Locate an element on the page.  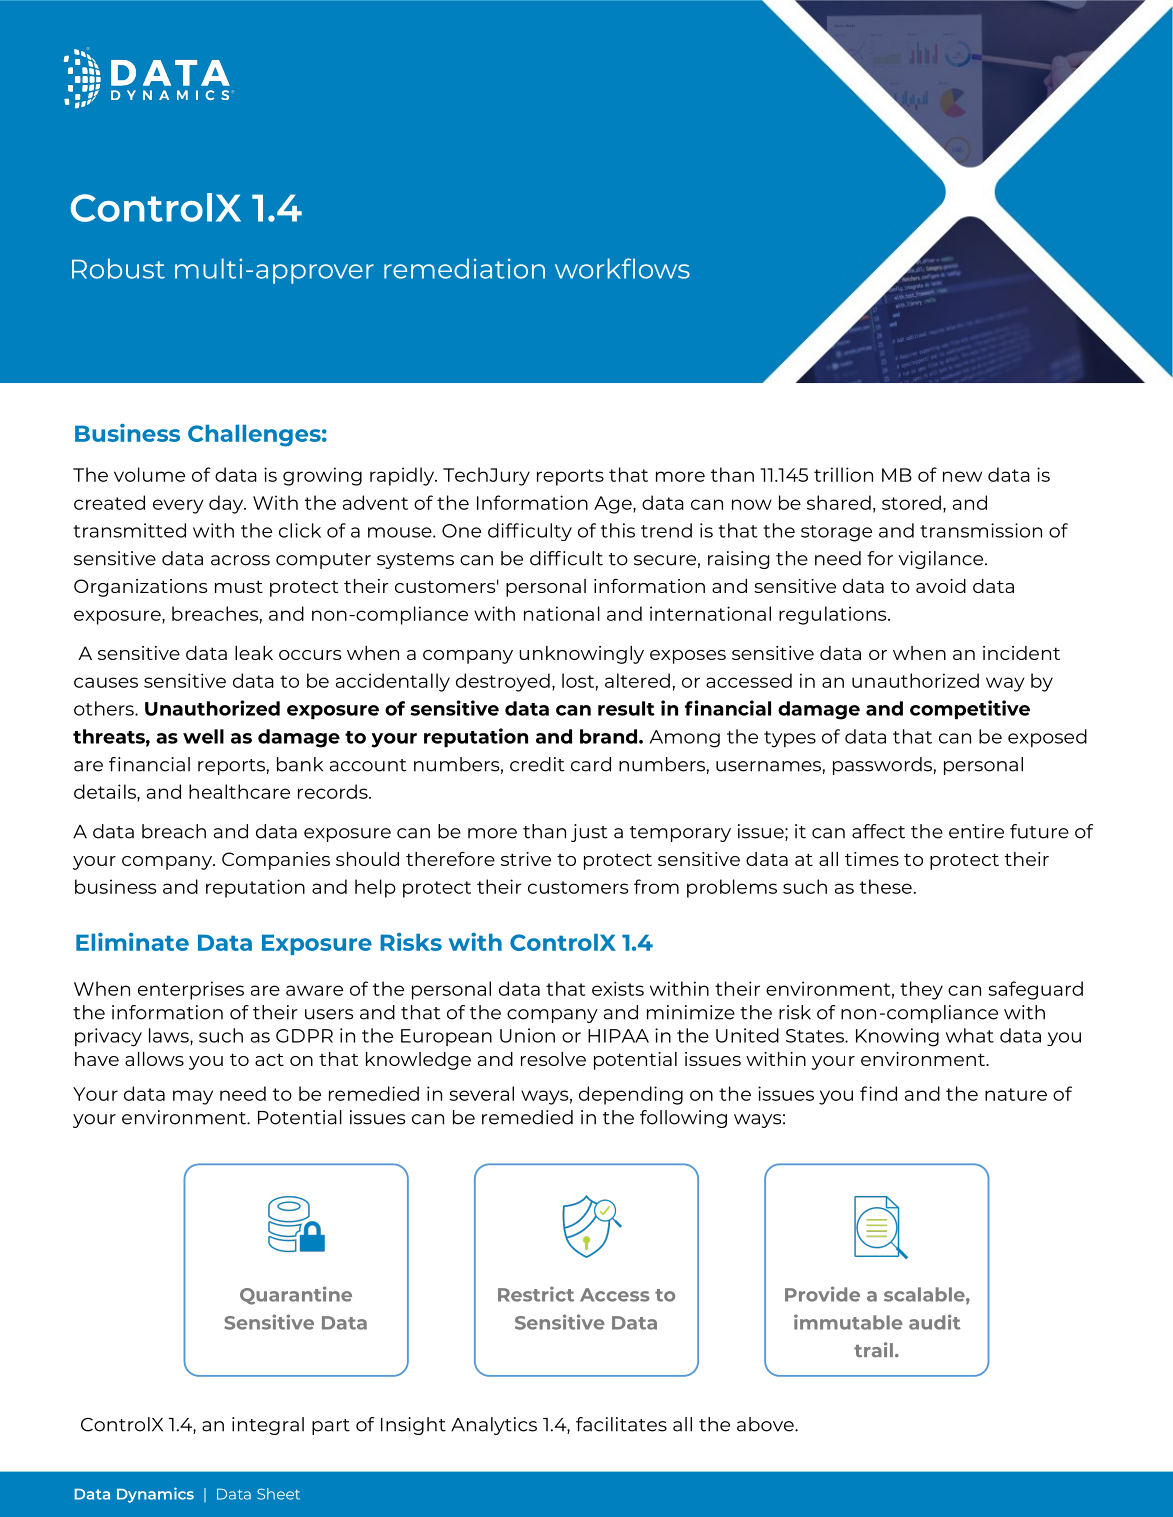
workflows is located at coordinates (622, 268).
